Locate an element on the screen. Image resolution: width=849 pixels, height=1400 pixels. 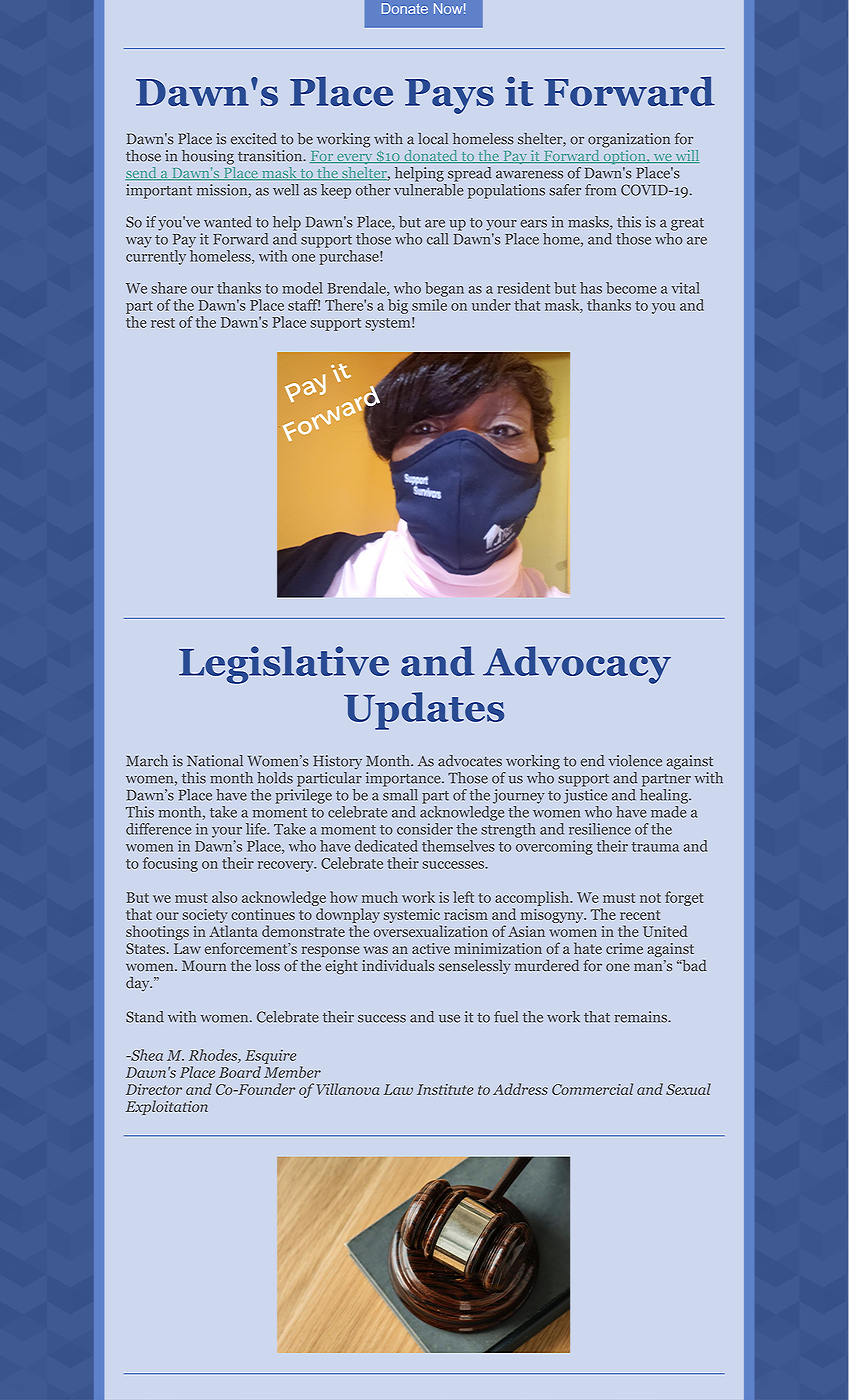
Updates is located at coordinates (424, 711).
